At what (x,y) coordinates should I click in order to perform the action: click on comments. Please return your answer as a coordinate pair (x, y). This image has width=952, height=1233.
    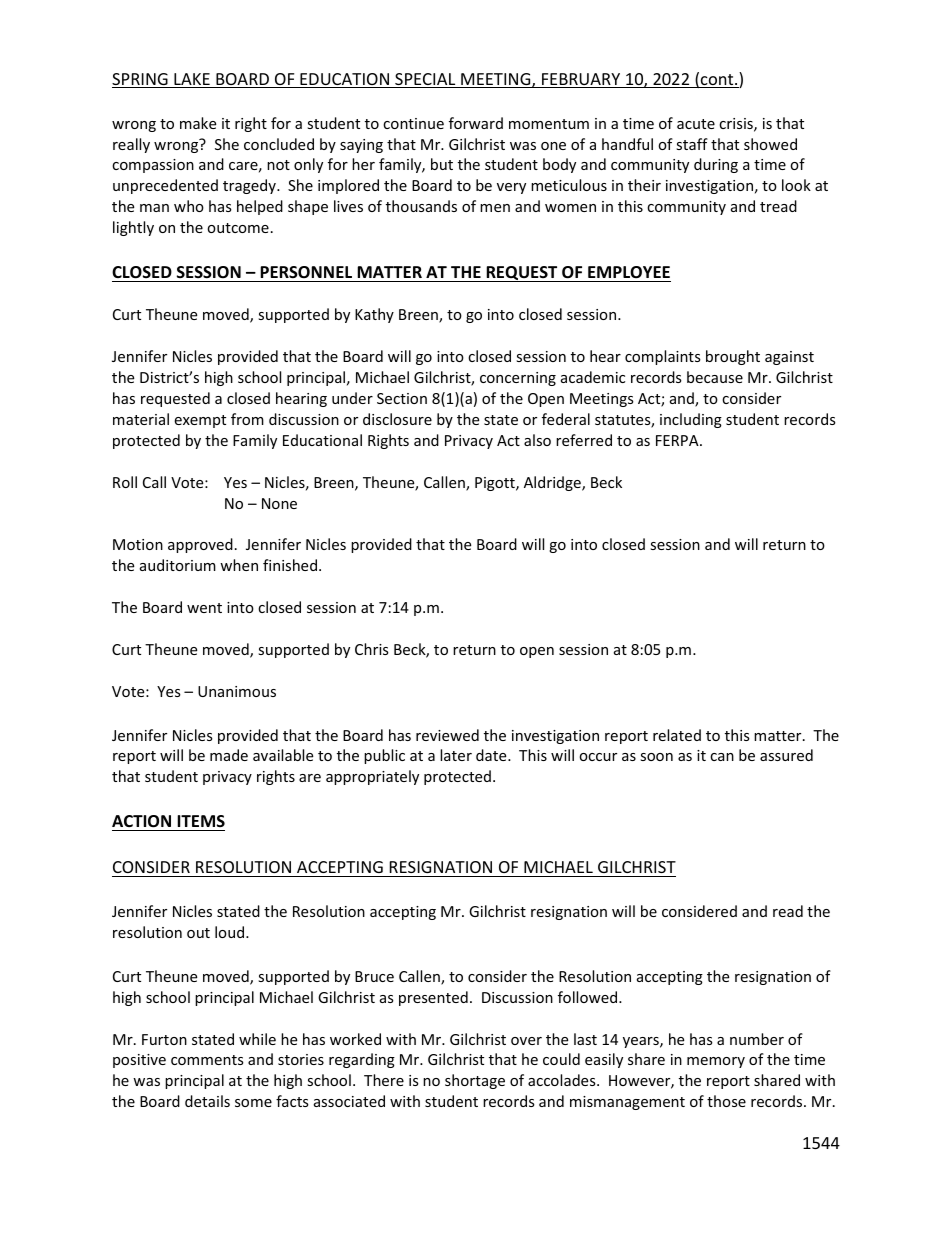
    Looking at the image, I should click on (207, 1060).
